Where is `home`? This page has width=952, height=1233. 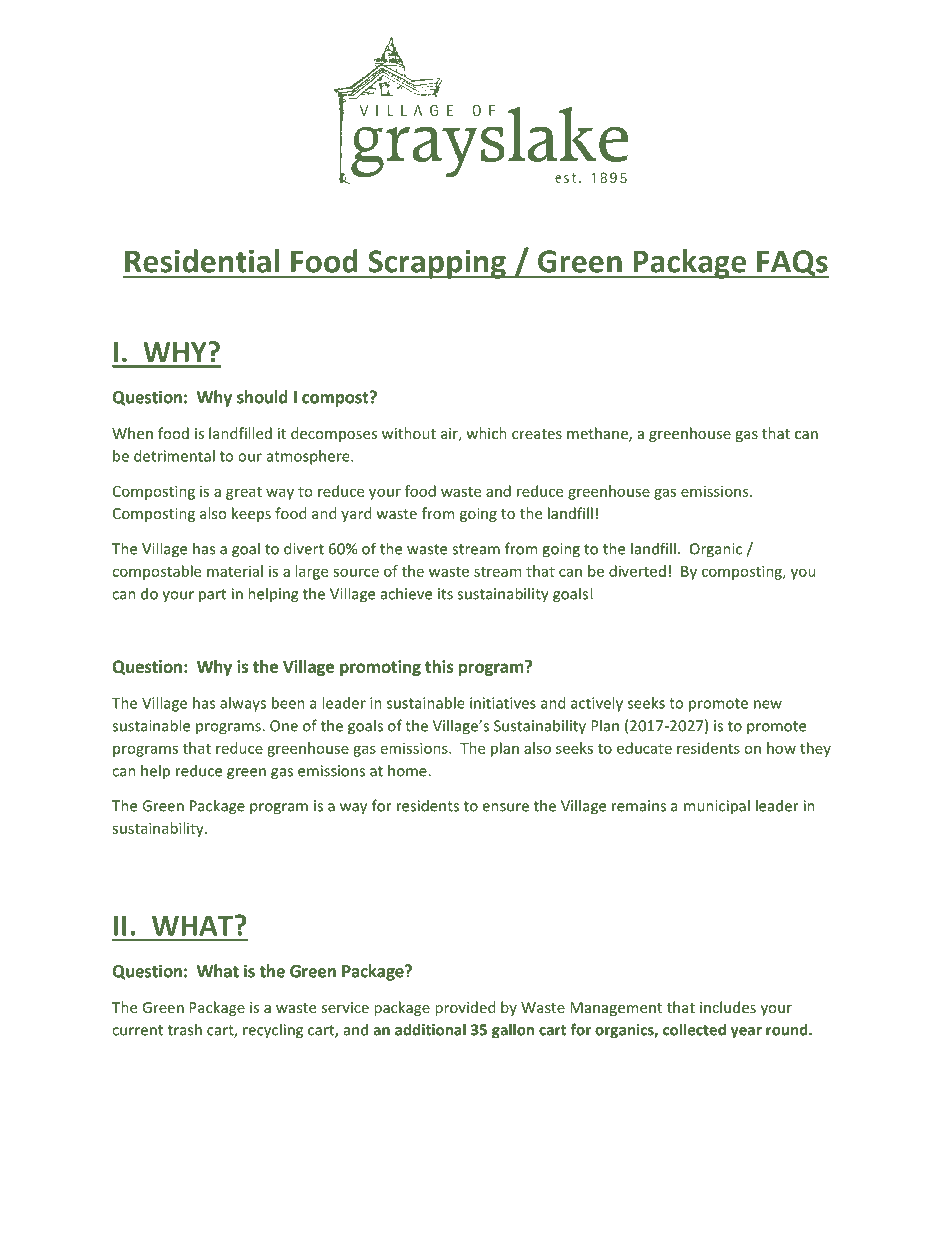
home is located at coordinates (408, 770).
